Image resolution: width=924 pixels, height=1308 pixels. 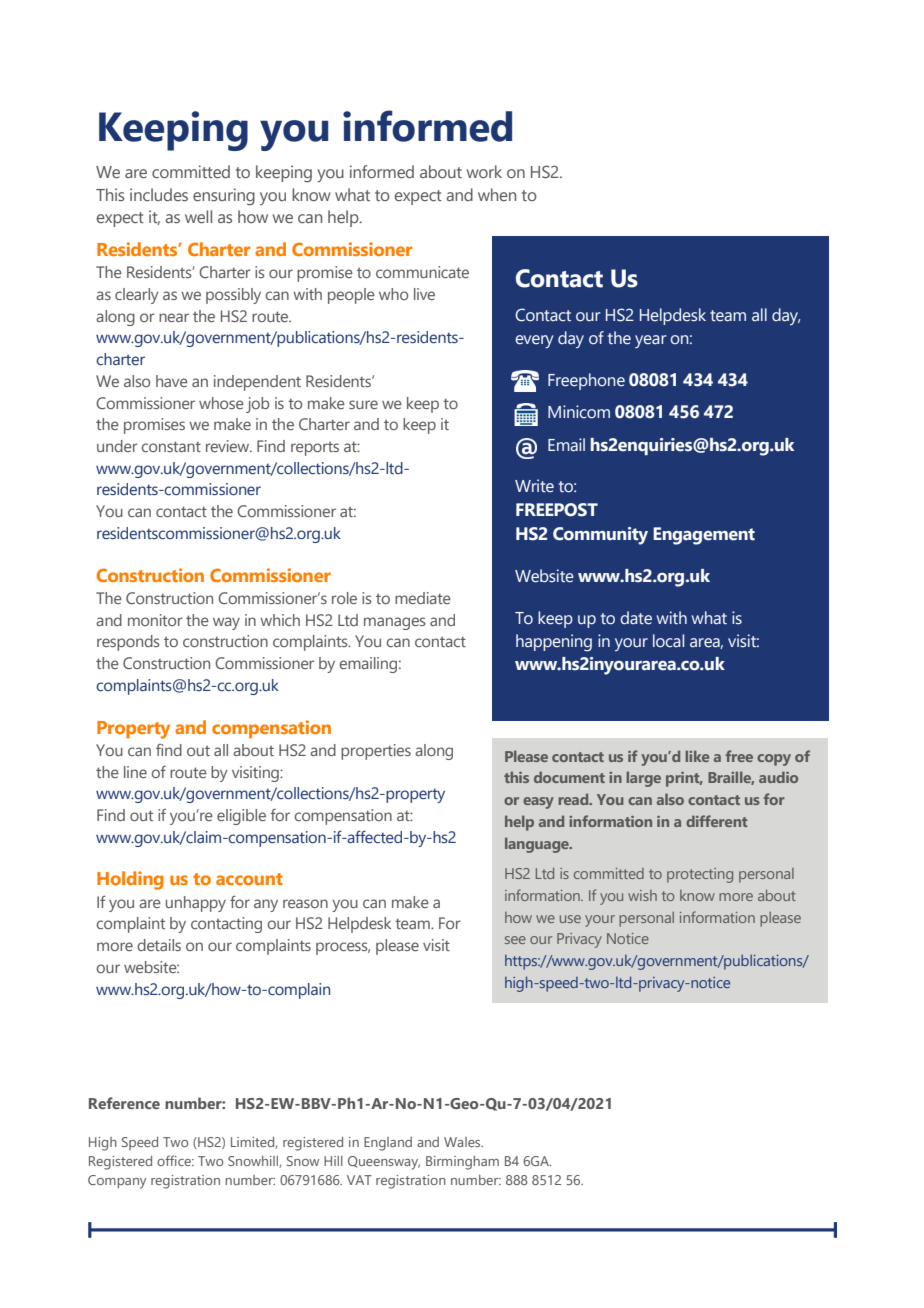 I want to click on work, so click(x=484, y=171).
